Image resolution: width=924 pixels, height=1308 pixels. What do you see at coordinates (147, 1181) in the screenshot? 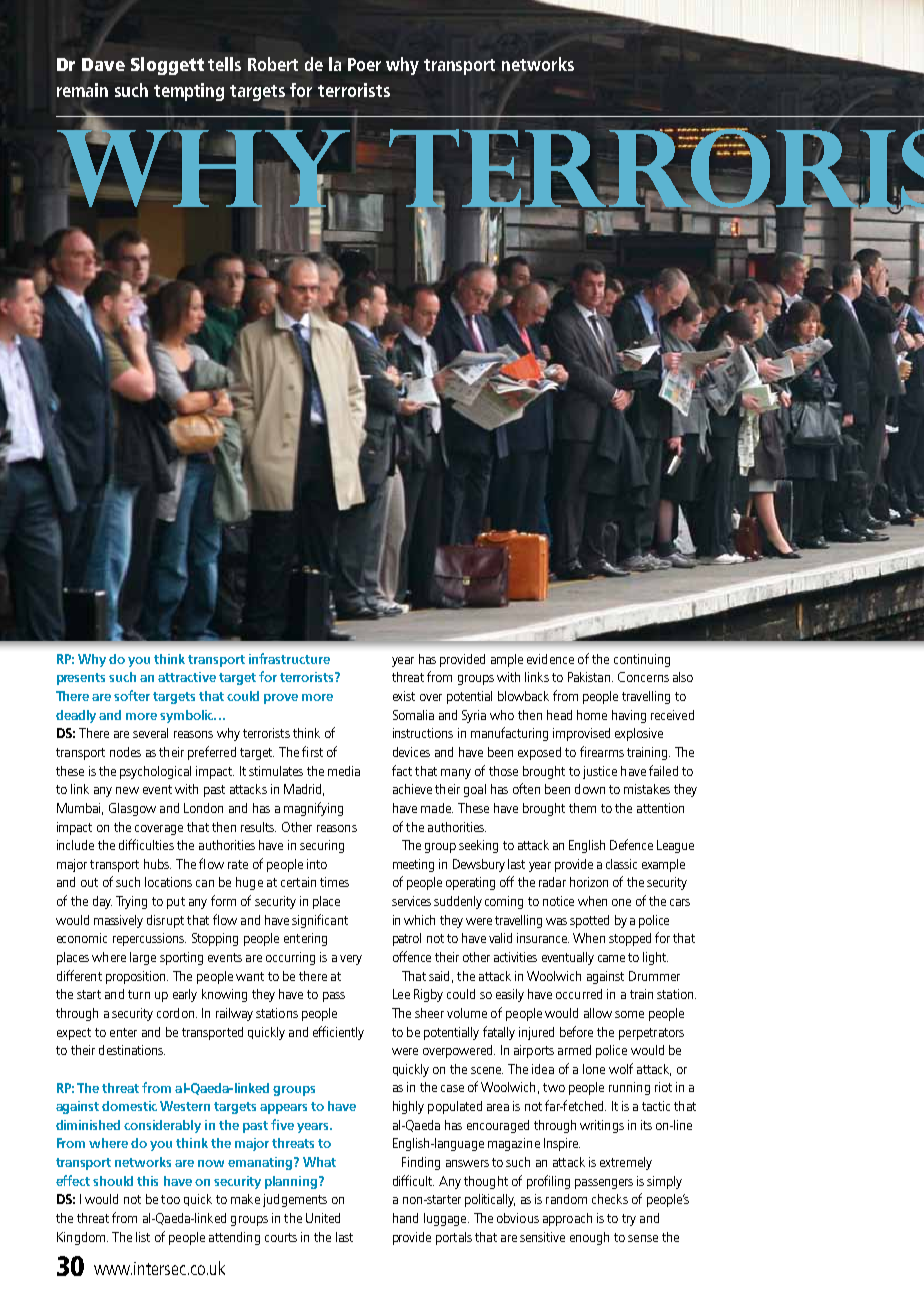
I see `this` at bounding box center [147, 1181].
